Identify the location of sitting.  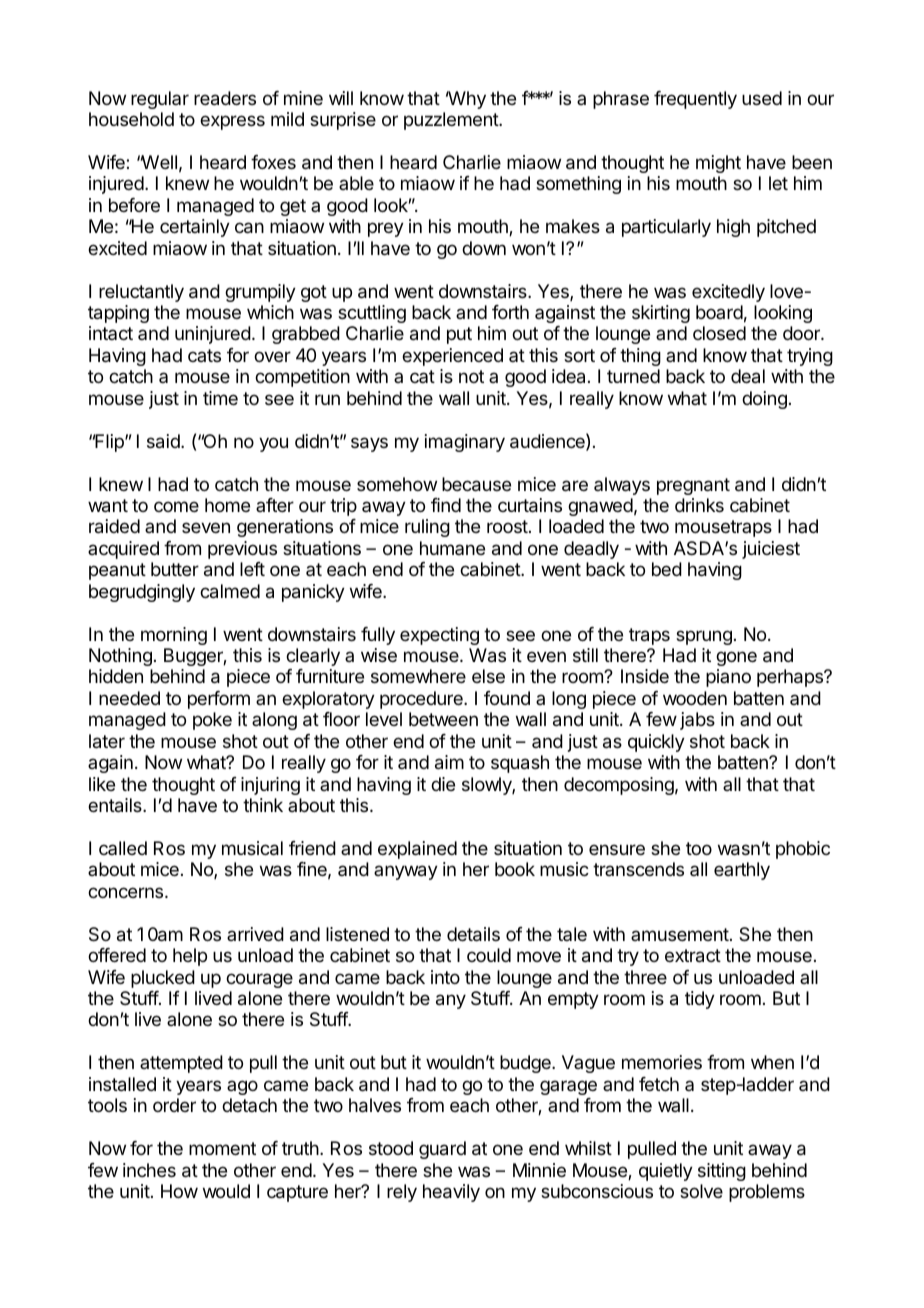
(722, 1172).
